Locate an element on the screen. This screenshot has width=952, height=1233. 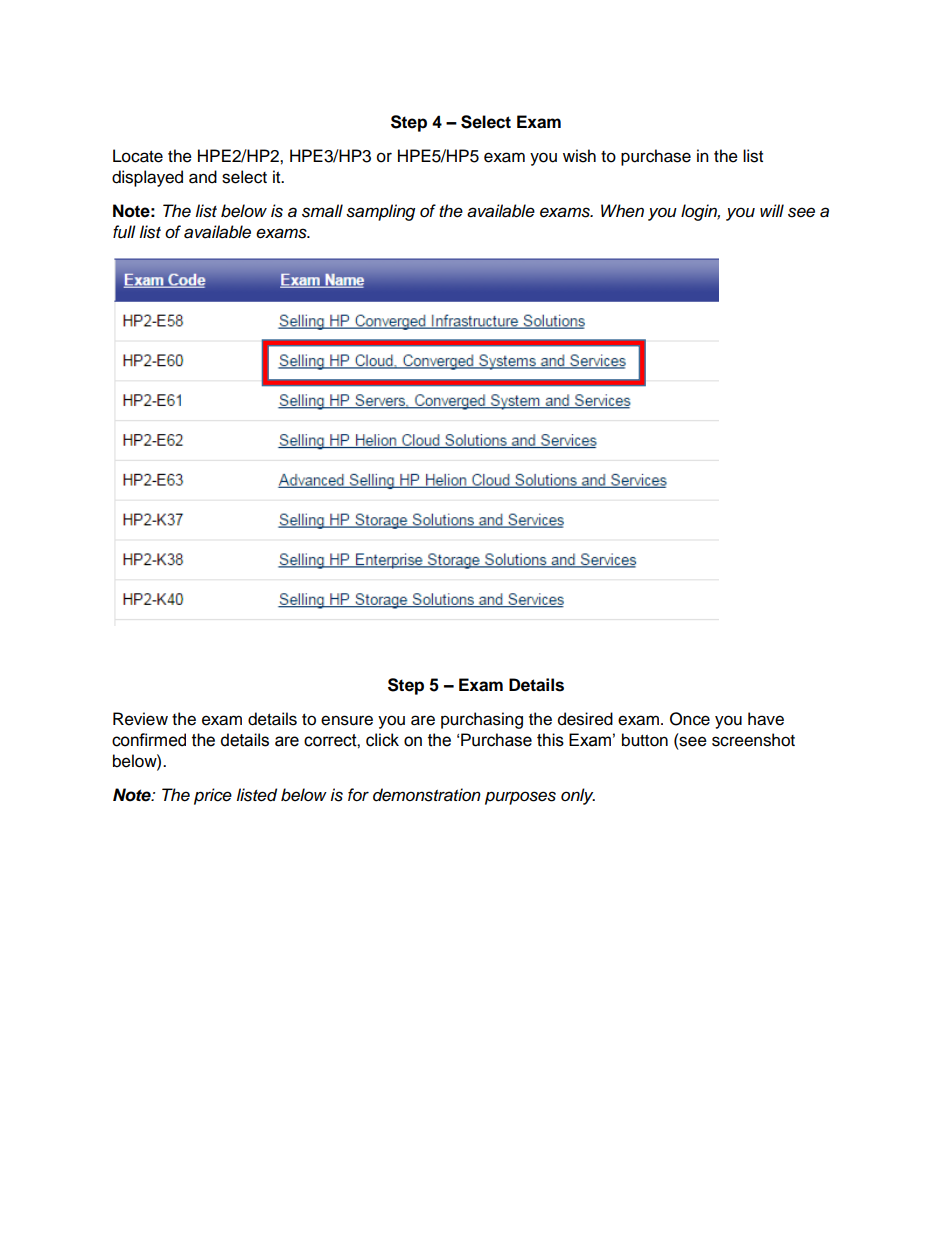
sampling is located at coordinates (380, 212).
